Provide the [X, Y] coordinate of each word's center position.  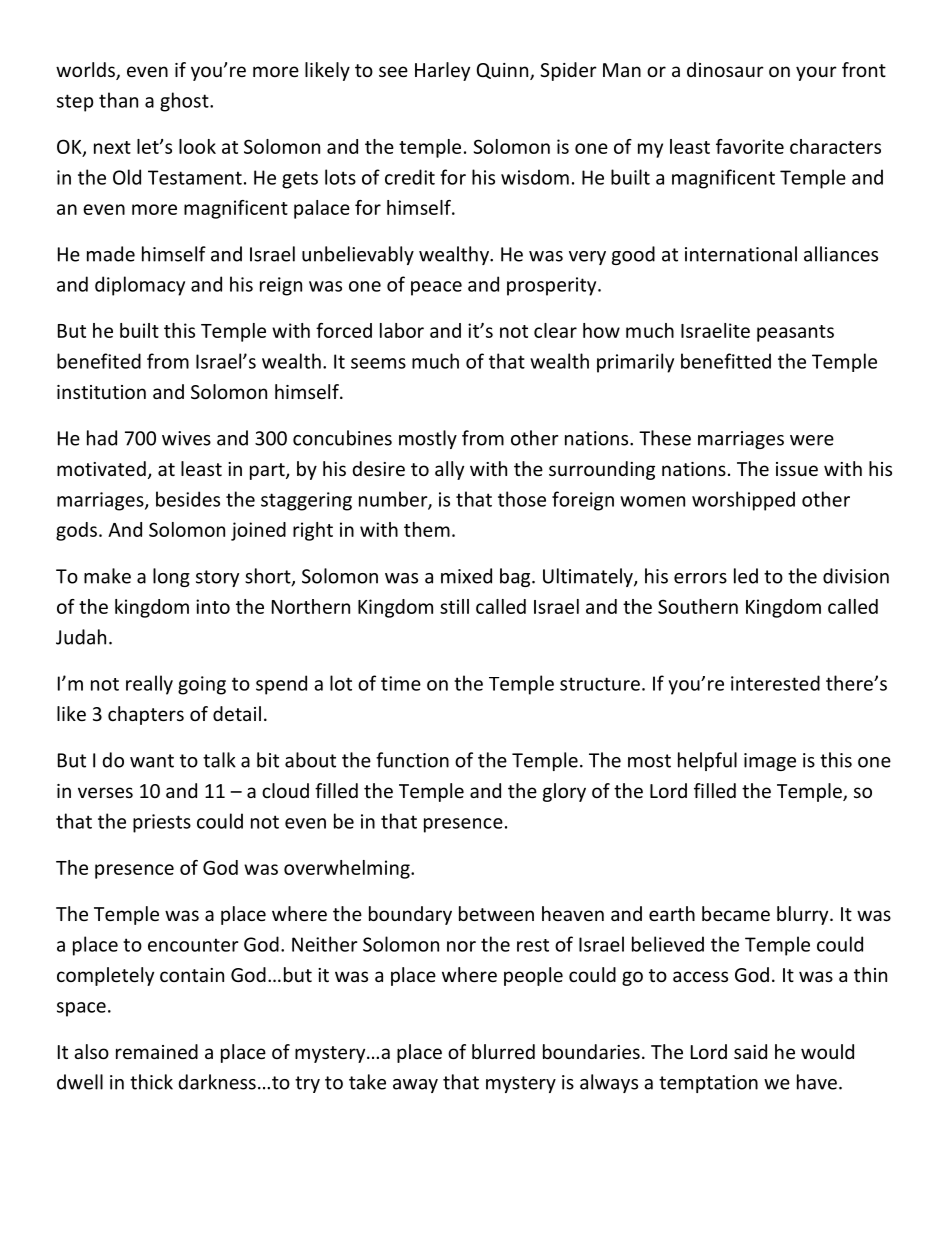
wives [186, 438]
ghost [185, 102]
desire [379, 468]
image [770, 762]
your [816, 73]
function [412, 760]
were [812, 440]
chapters [146, 715]
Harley [442, 71]
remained [157, 1051]
